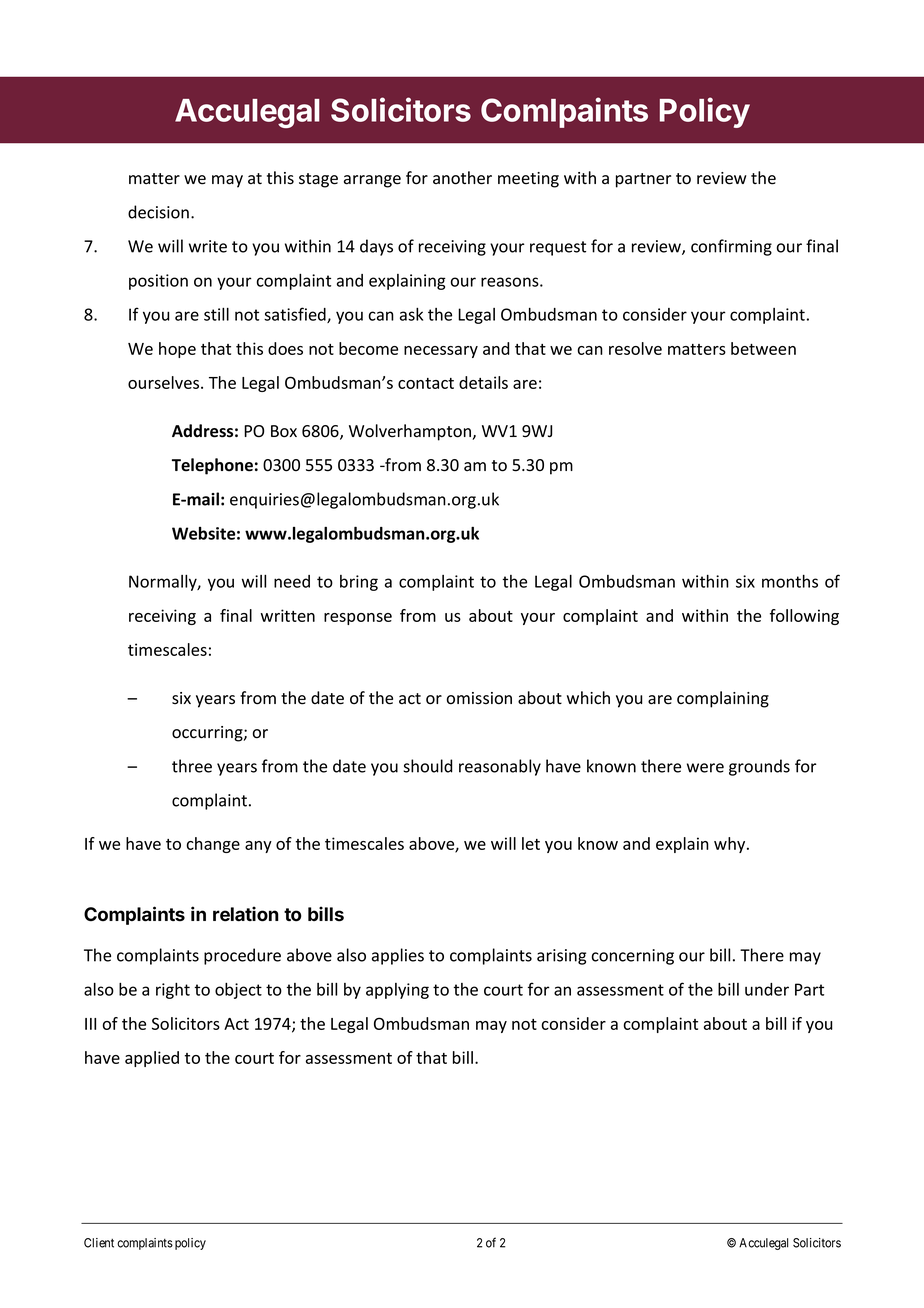 This image has width=924, height=1308. Describe the element at coordinates (462, 178) in the image. I see `another` at that location.
